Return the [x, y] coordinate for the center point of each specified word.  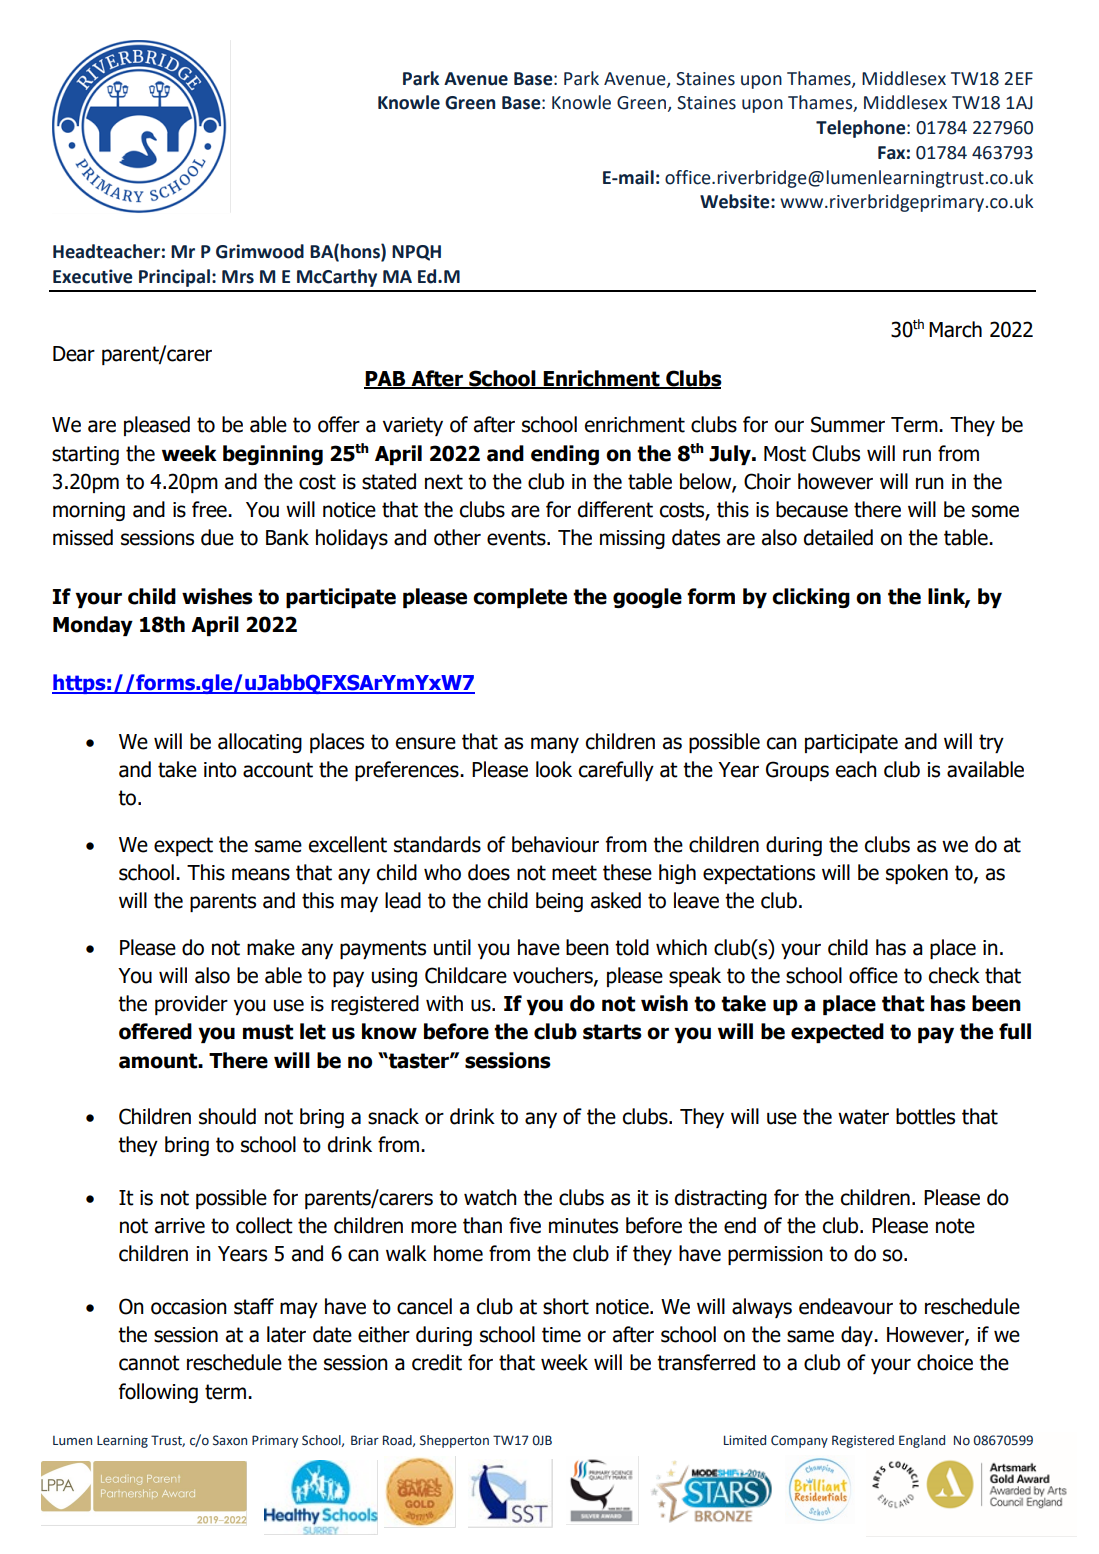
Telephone [862, 129]
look [554, 769]
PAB [386, 379]
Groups [797, 771]
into [220, 770]
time [561, 1335]
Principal [174, 278]
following [158, 1393]
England [922, 1441]
